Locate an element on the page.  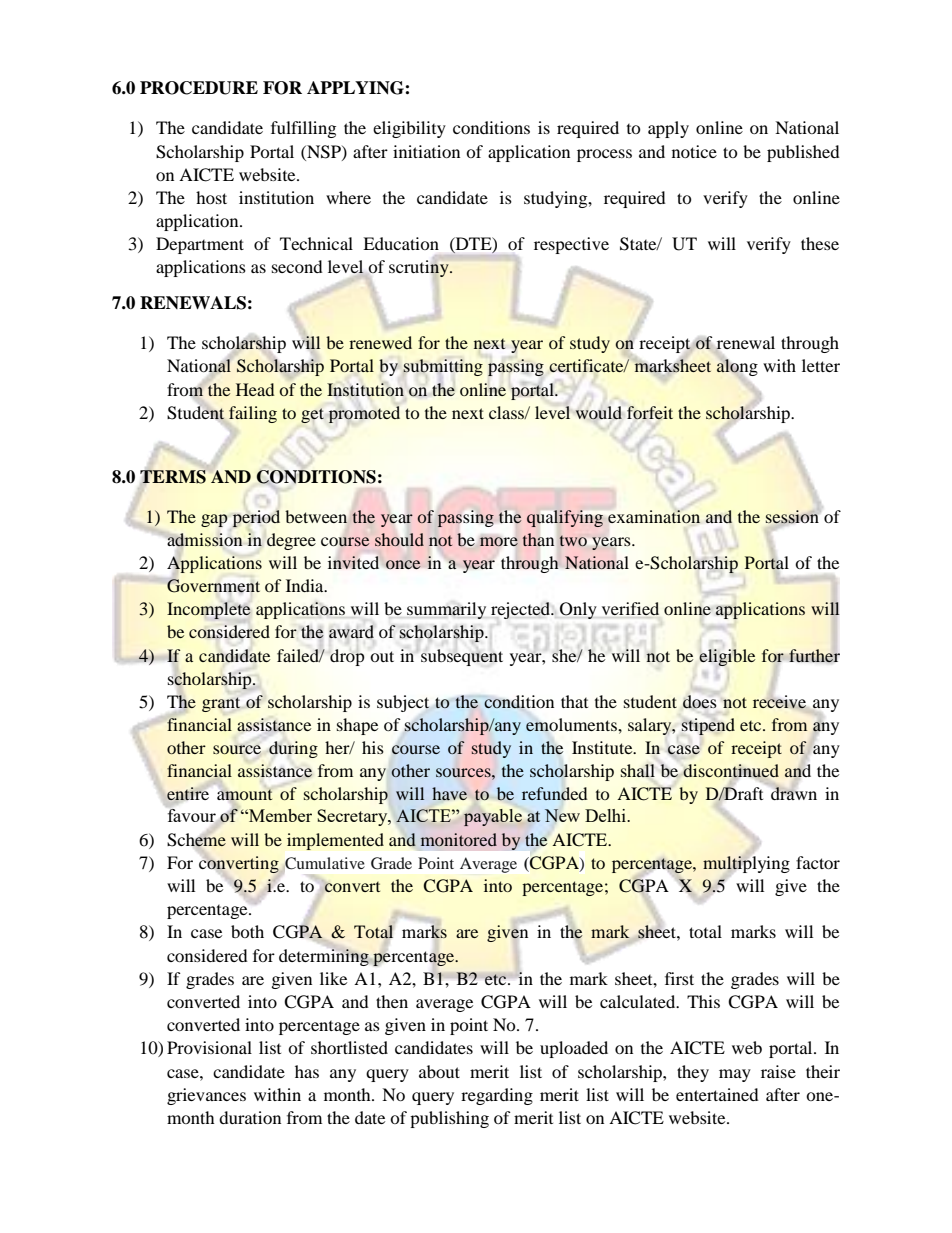
notice is located at coordinates (694, 151).
